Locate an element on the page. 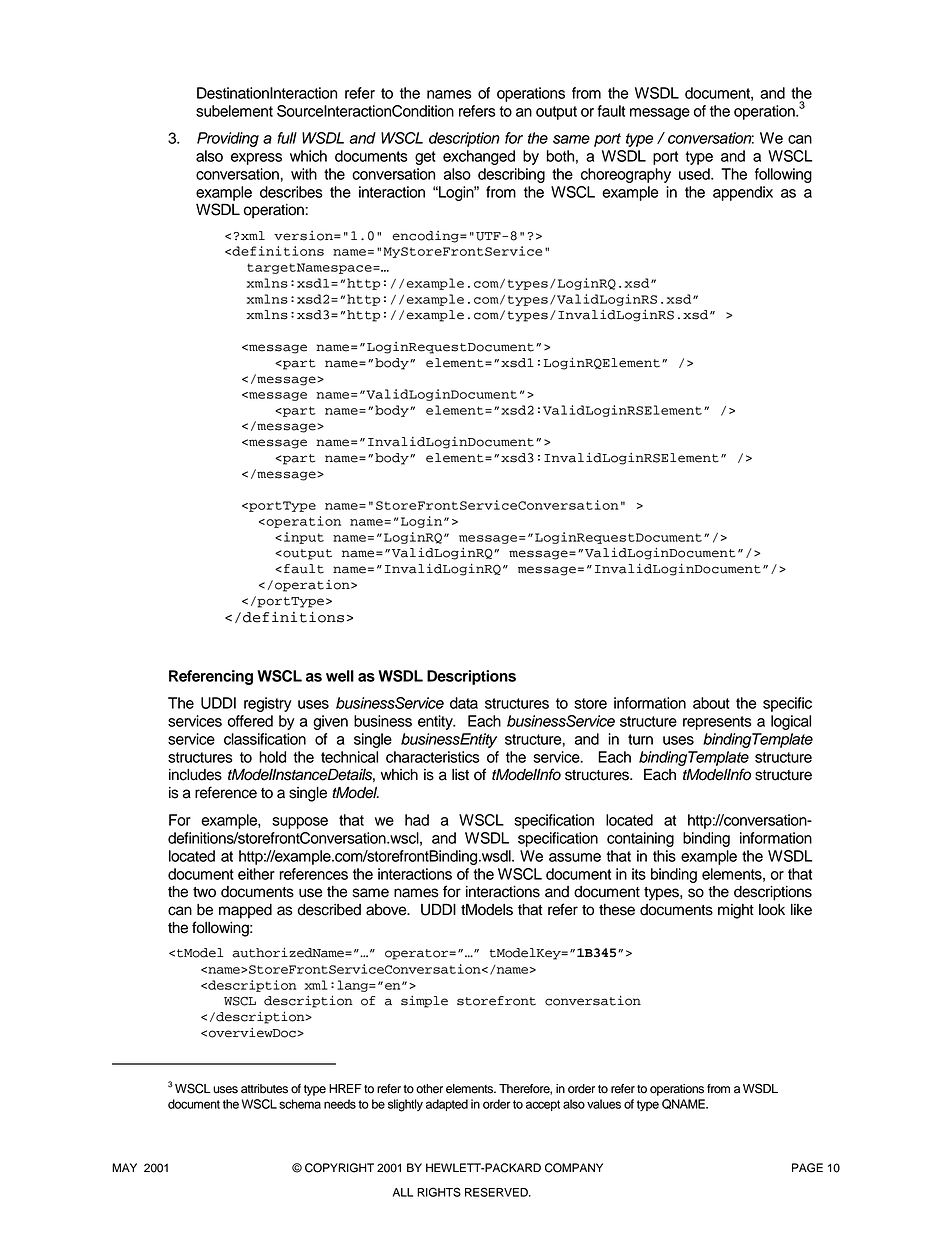 The width and height of the page is (952, 1233). registry is located at coordinates (268, 704).
